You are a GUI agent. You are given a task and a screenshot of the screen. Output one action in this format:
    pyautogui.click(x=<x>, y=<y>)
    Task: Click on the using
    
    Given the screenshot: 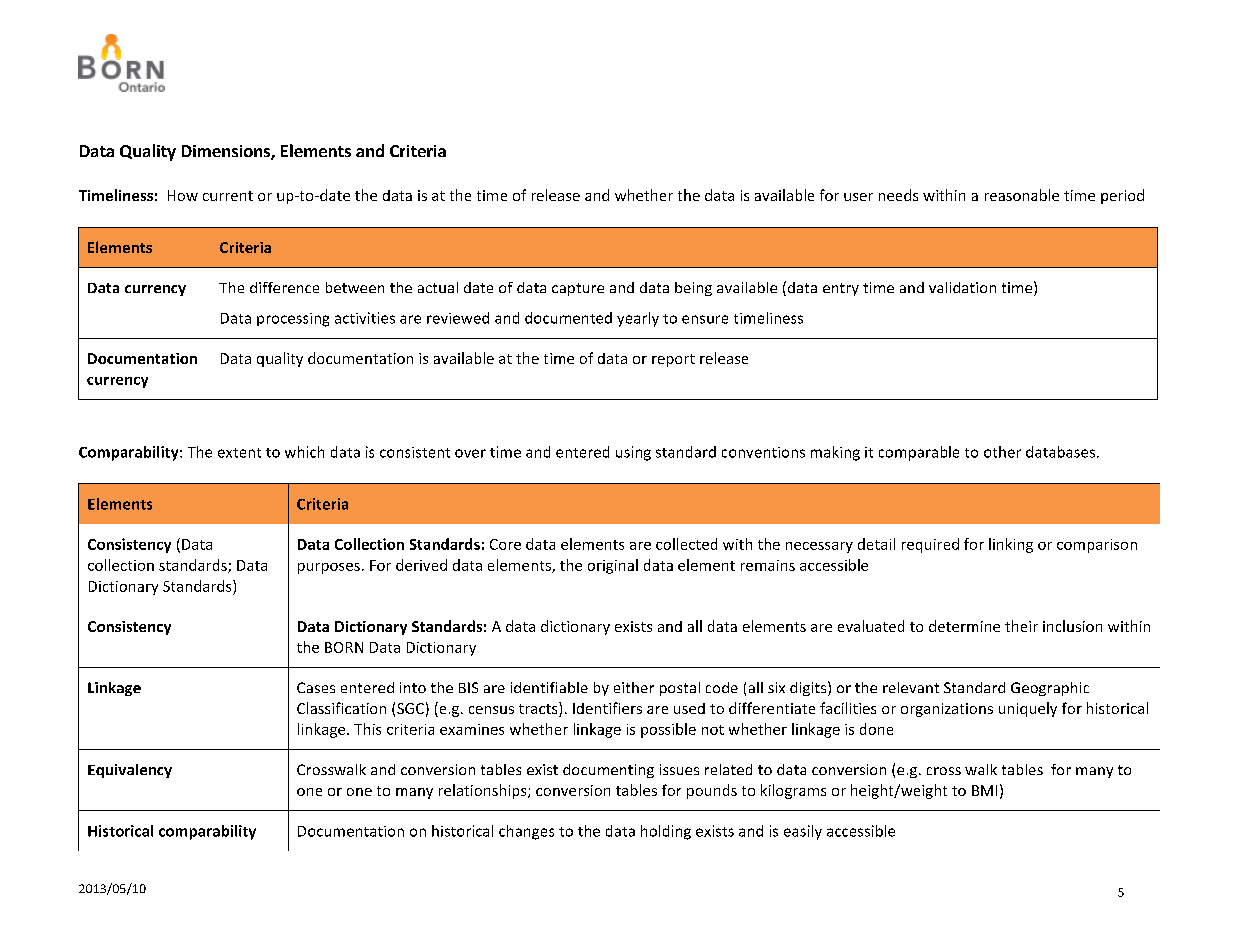 What is the action you would take?
    pyautogui.click(x=633, y=453)
